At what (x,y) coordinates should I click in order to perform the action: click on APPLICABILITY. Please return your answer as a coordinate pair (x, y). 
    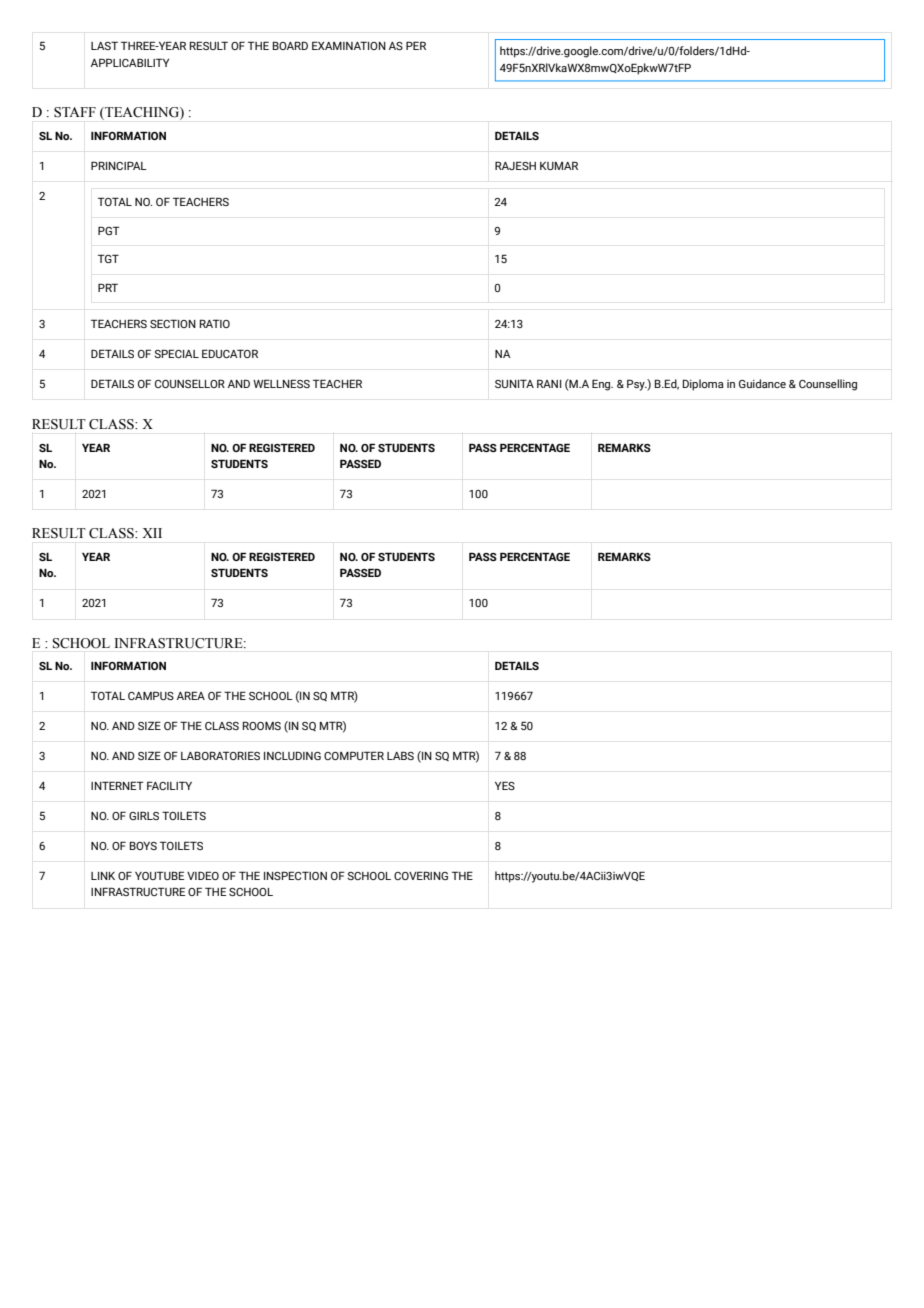
    Looking at the image, I should click on (130, 62).
